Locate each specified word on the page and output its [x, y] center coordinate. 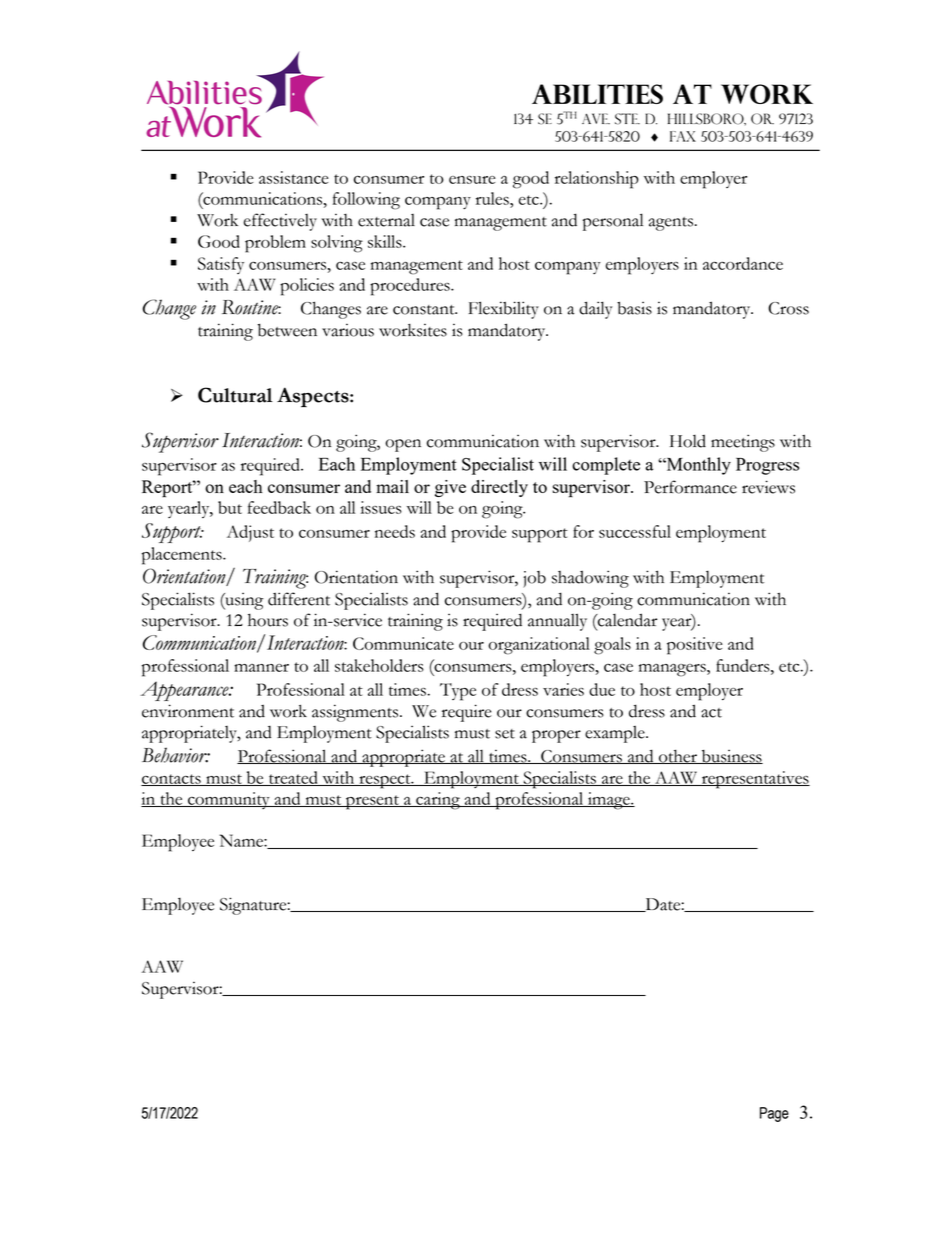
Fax [683, 136]
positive [695, 646]
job [534, 579]
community [229, 800]
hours [268, 620]
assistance [294, 177]
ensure [472, 180]
